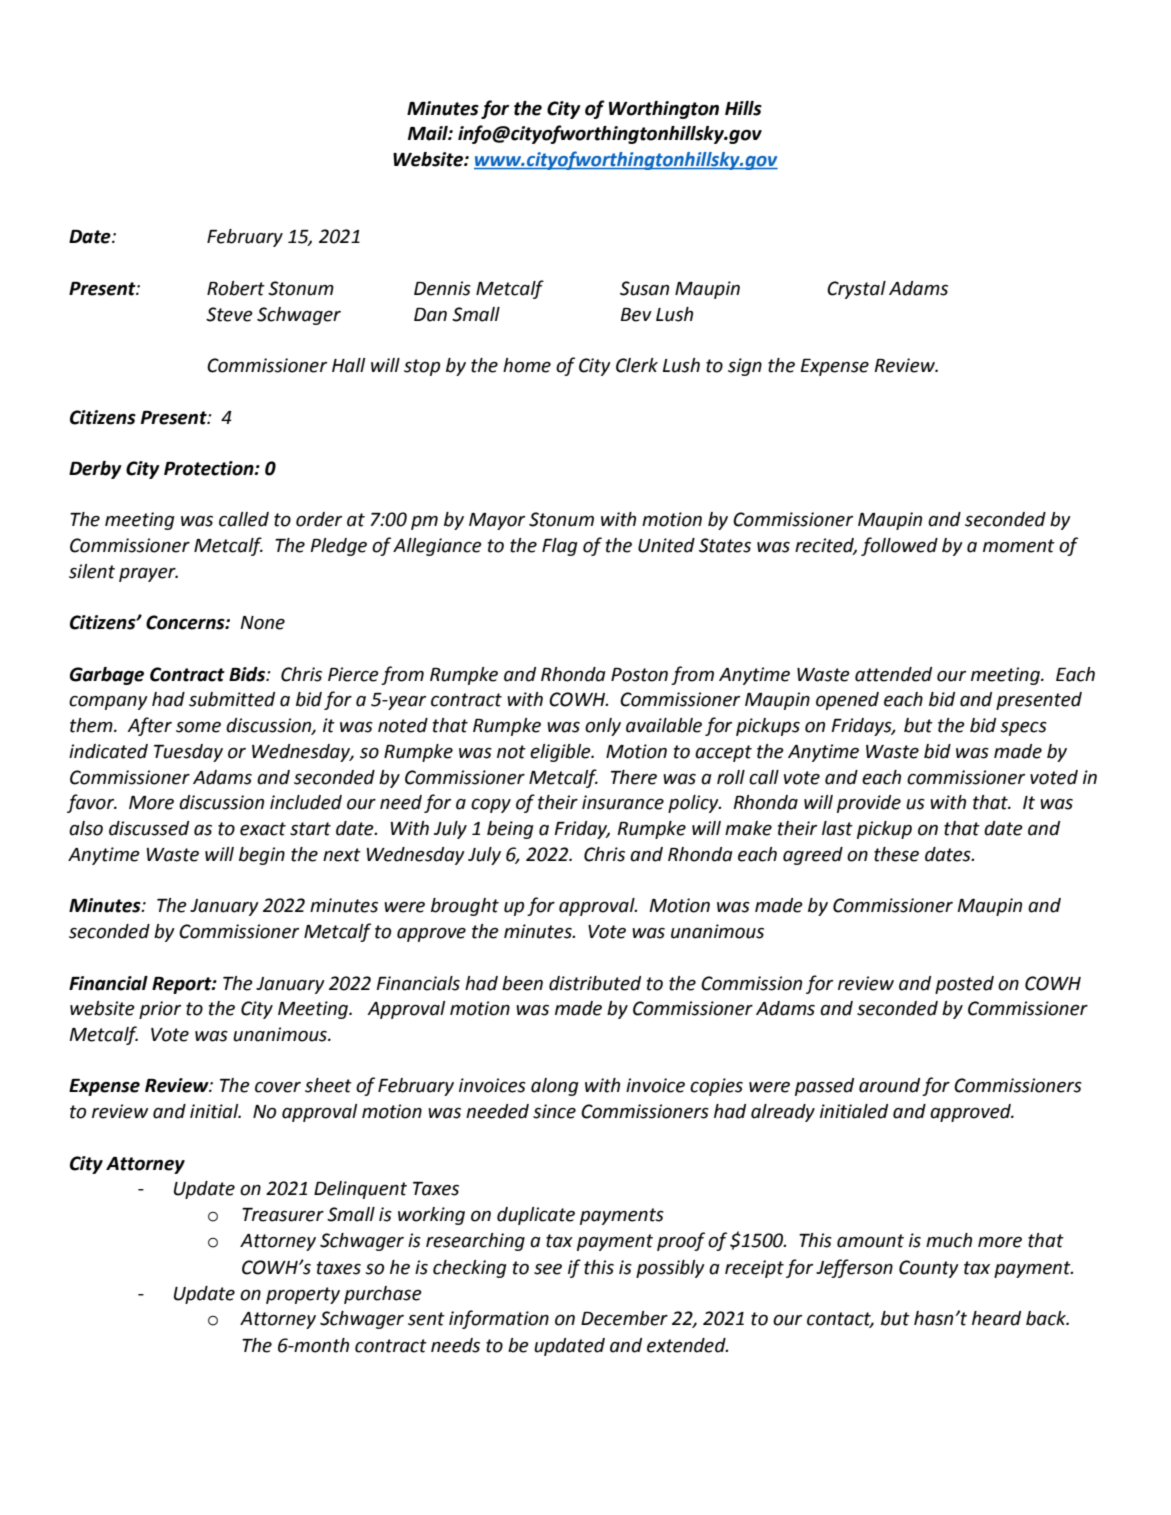 Image resolution: width=1171 pixels, height=1515 pixels. Describe the element at coordinates (229, 314) in the image. I see `Steve` at that location.
